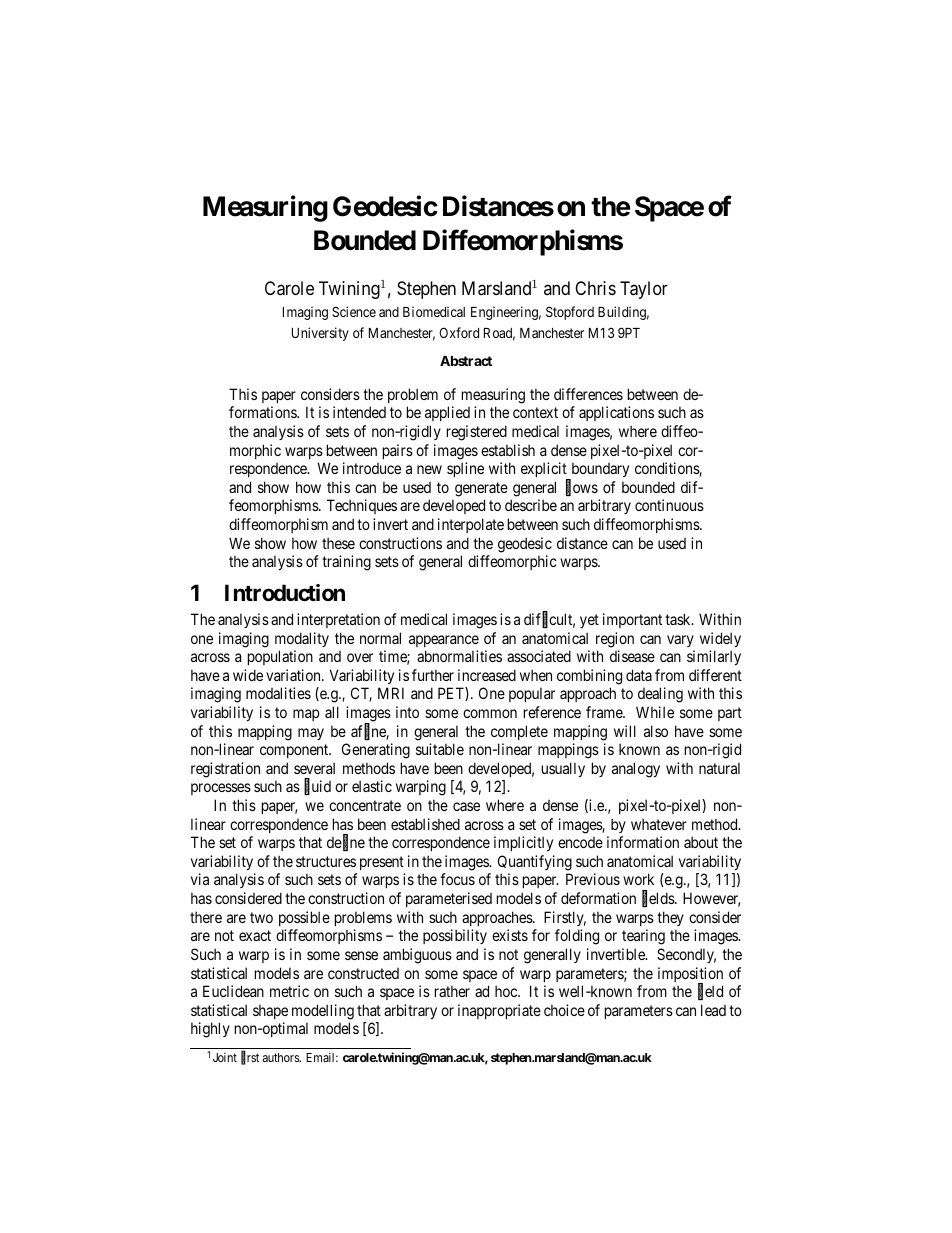 The width and height of the page is (952, 1233). Describe the element at coordinates (338, 543) in the page. I see `these` at that location.
